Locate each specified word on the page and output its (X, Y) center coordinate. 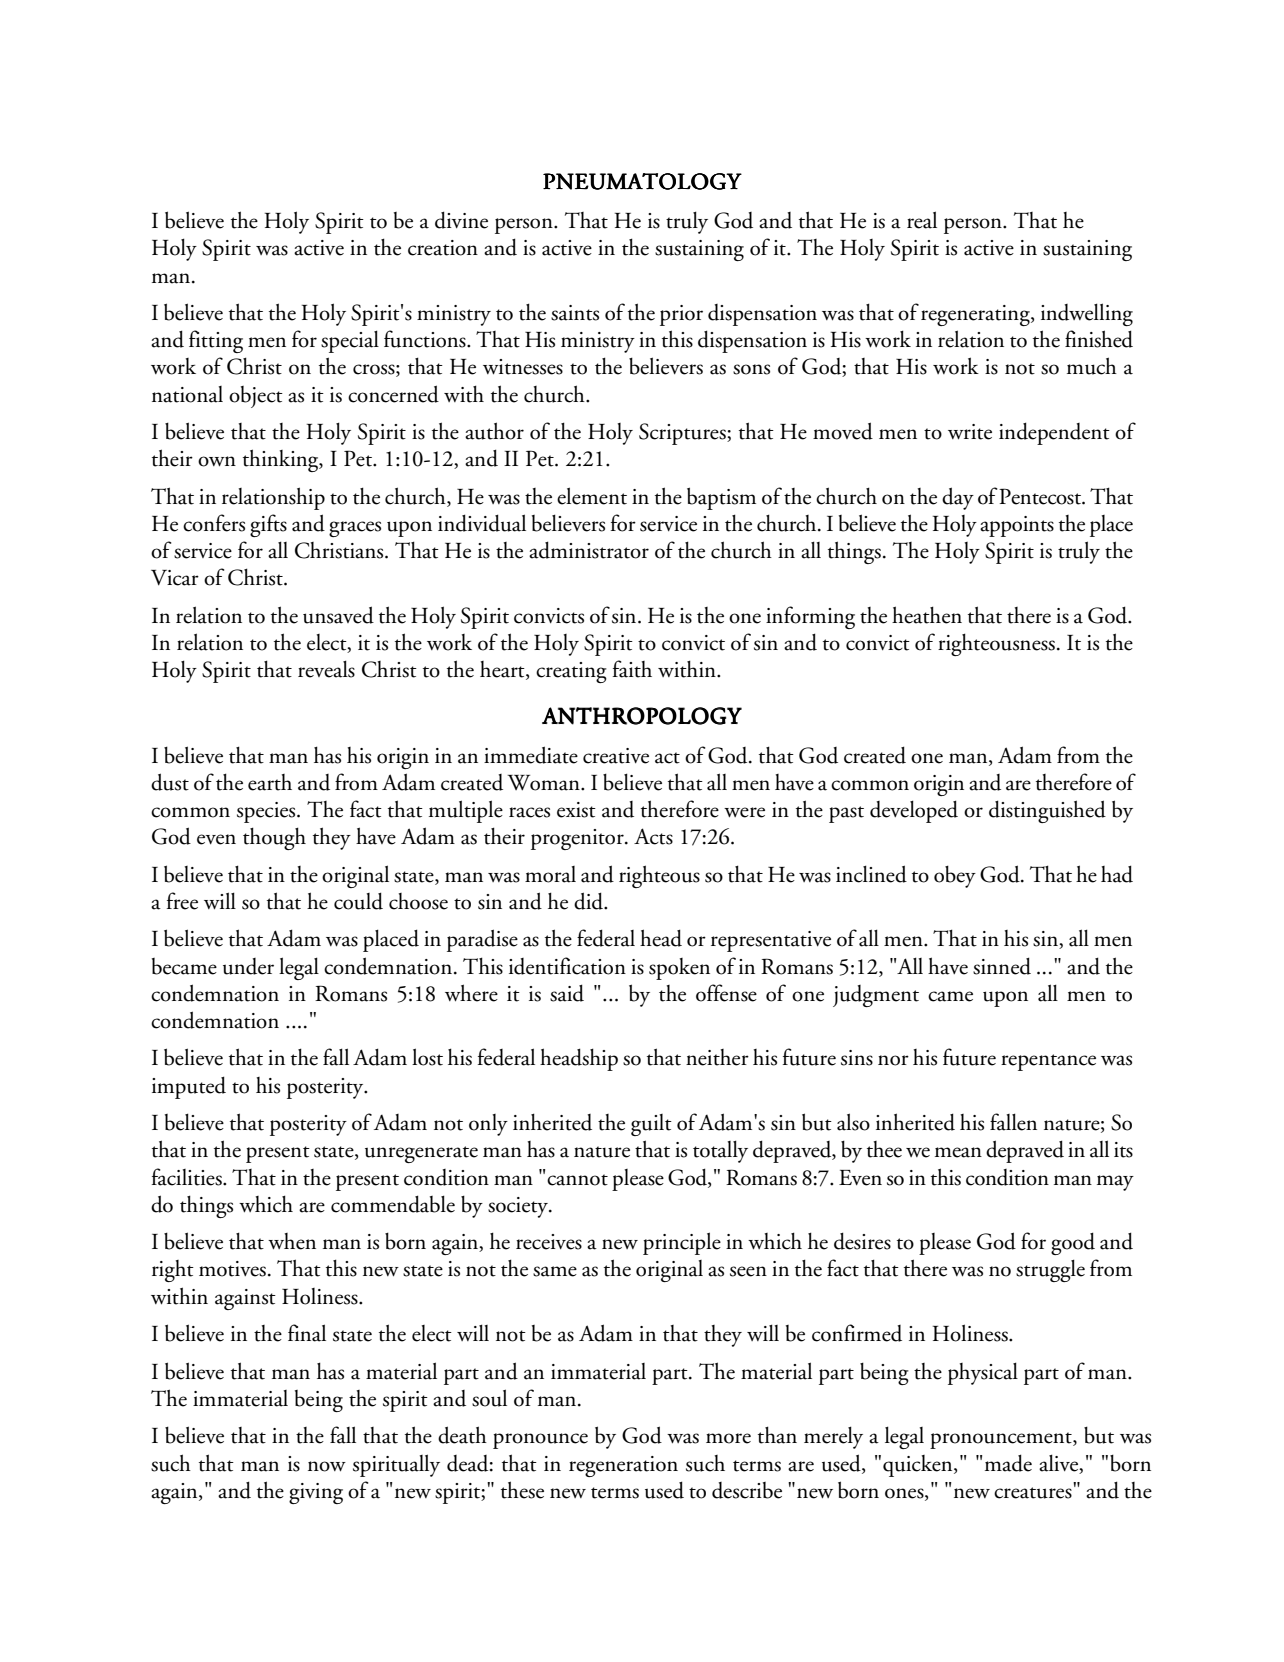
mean (958, 1152)
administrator (589, 550)
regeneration (623, 1466)
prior (681, 315)
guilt (651, 1125)
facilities (188, 1177)
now (327, 1466)
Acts (653, 836)
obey (955, 876)
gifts (268, 525)
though (274, 838)
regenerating (976, 315)
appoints (1017, 526)
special (350, 341)
